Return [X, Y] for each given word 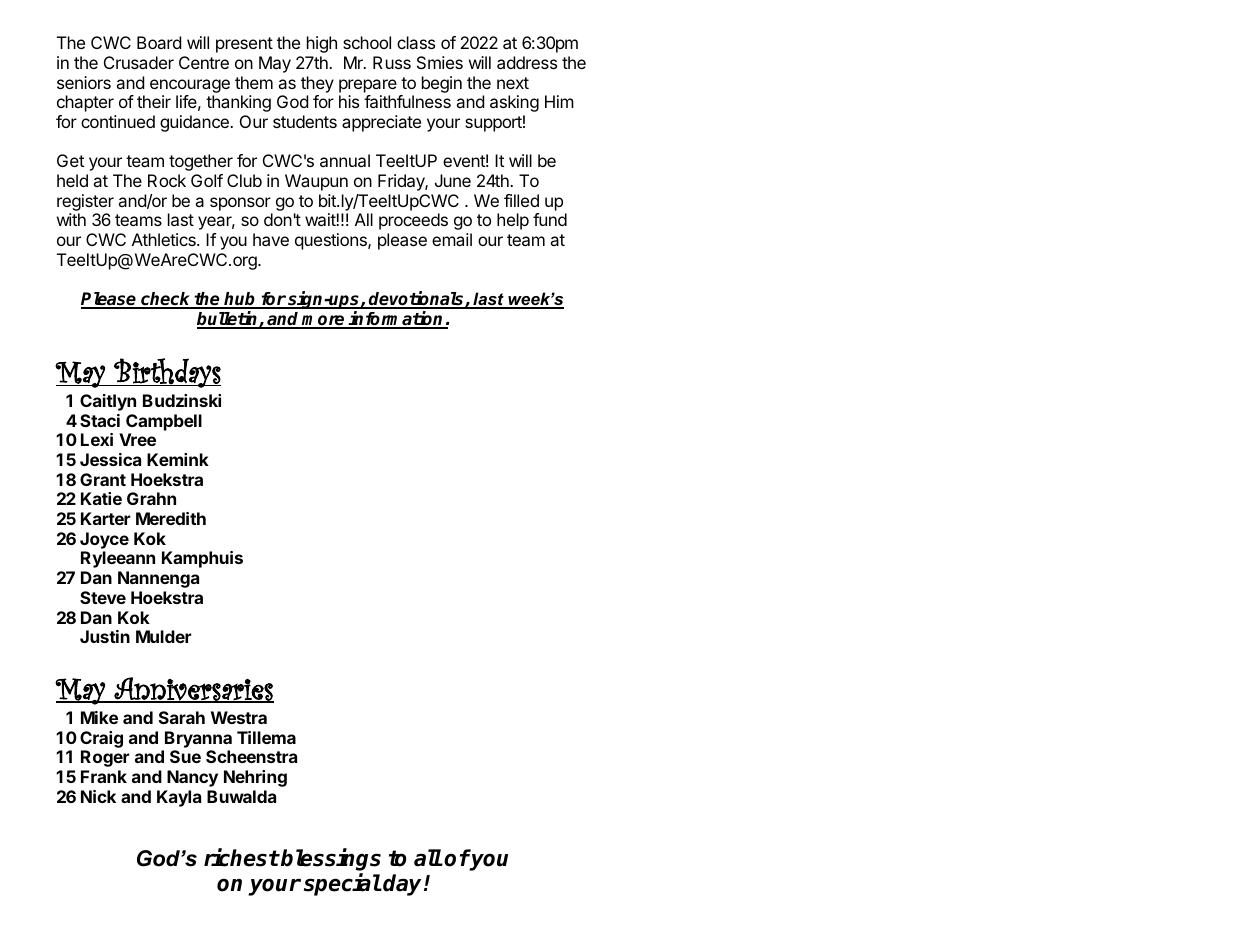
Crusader [139, 62]
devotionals [416, 299]
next [513, 83]
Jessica [110, 459]
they [317, 84]
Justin [105, 636]
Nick [98, 796]
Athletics [165, 239]
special [342, 884]
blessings [330, 861]
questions [332, 241]
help [513, 221]
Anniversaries [193, 690]
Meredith [171, 518]
